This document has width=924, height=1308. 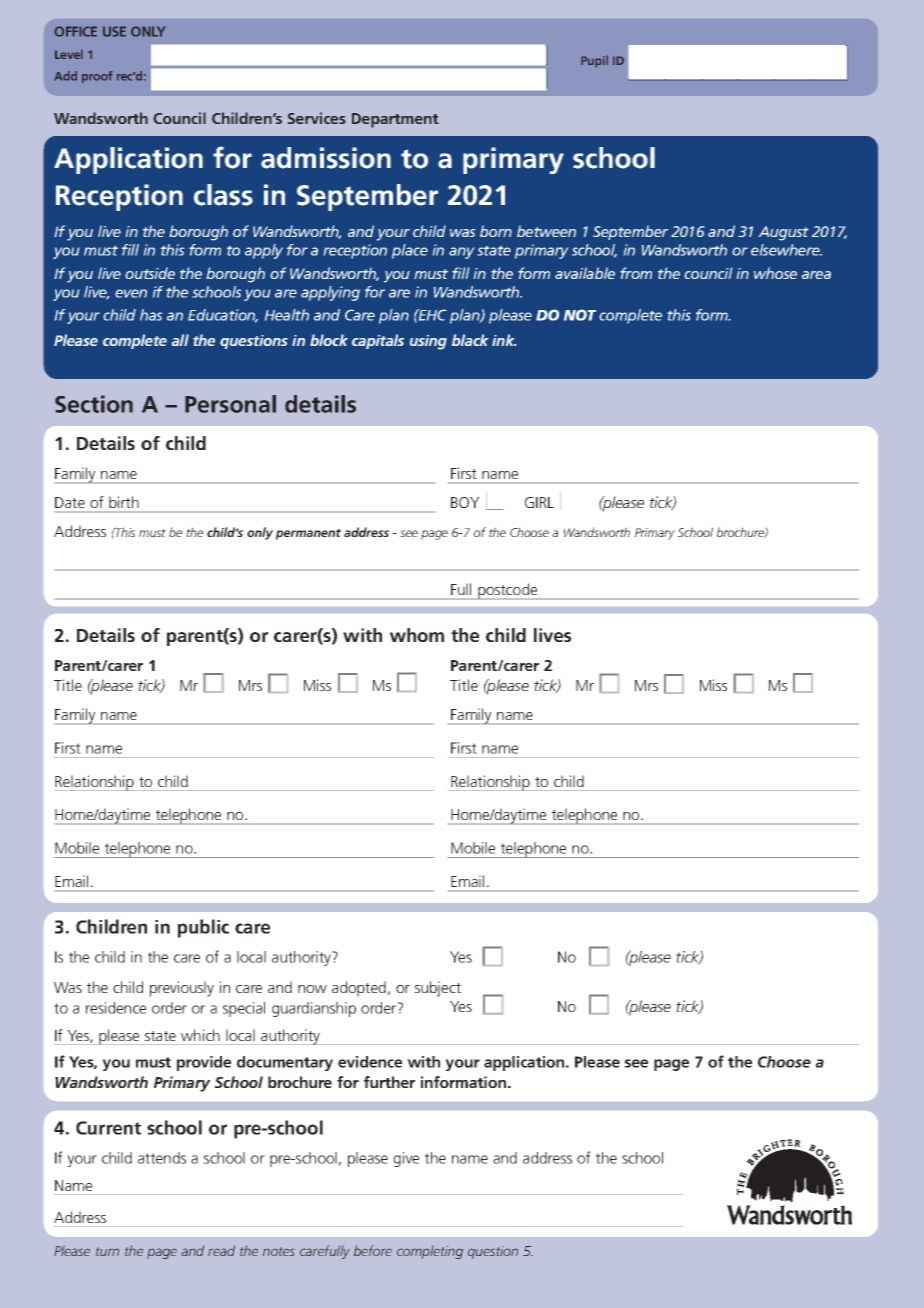 What do you see at coordinates (417, 635) in the document?
I see `whom` at bounding box center [417, 635].
